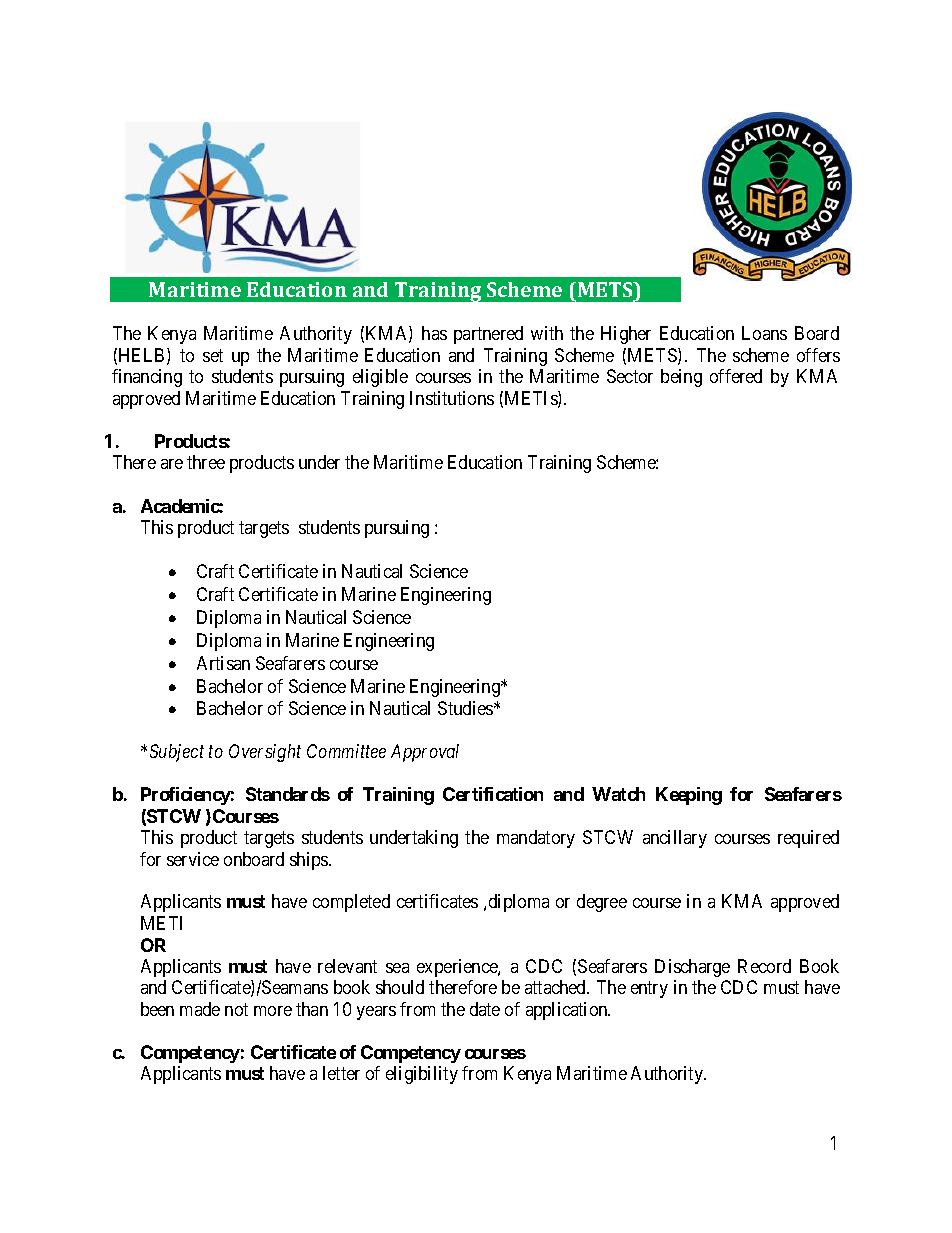  Describe the element at coordinates (736, 376) in the screenshot. I see `offered` at that location.
